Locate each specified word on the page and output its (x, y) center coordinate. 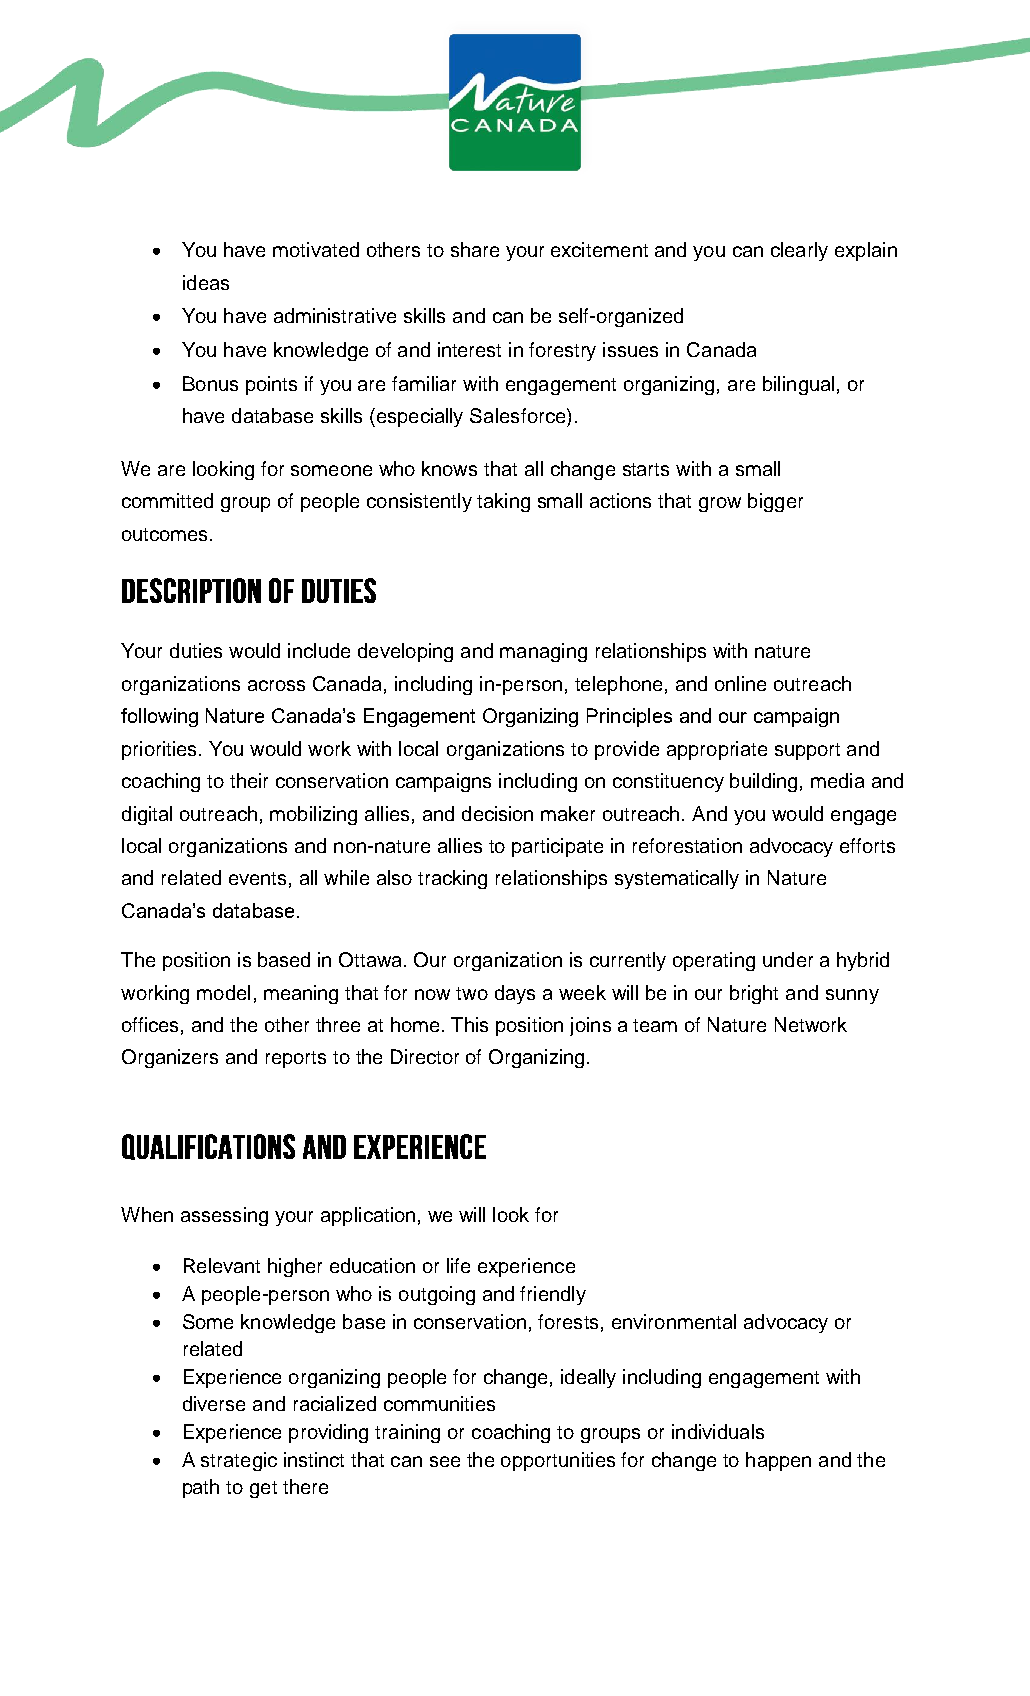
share (475, 249)
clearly (799, 251)
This (469, 1024)
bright (754, 994)
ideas (206, 282)
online (740, 683)
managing (543, 652)
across (276, 685)
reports (296, 1059)
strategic (239, 1461)
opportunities (558, 1461)
